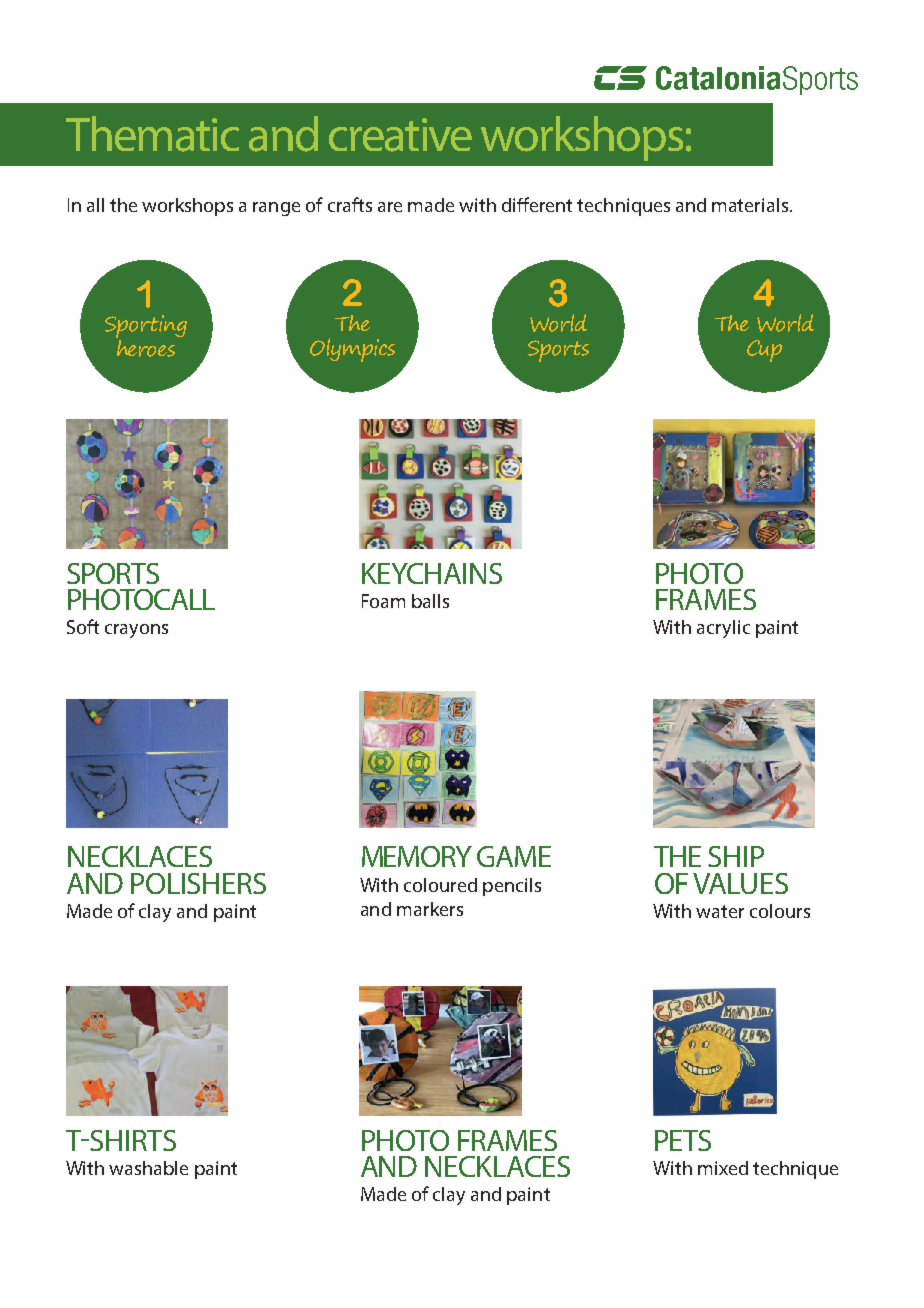 The image size is (924, 1308). I want to click on creative, so click(400, 135).
